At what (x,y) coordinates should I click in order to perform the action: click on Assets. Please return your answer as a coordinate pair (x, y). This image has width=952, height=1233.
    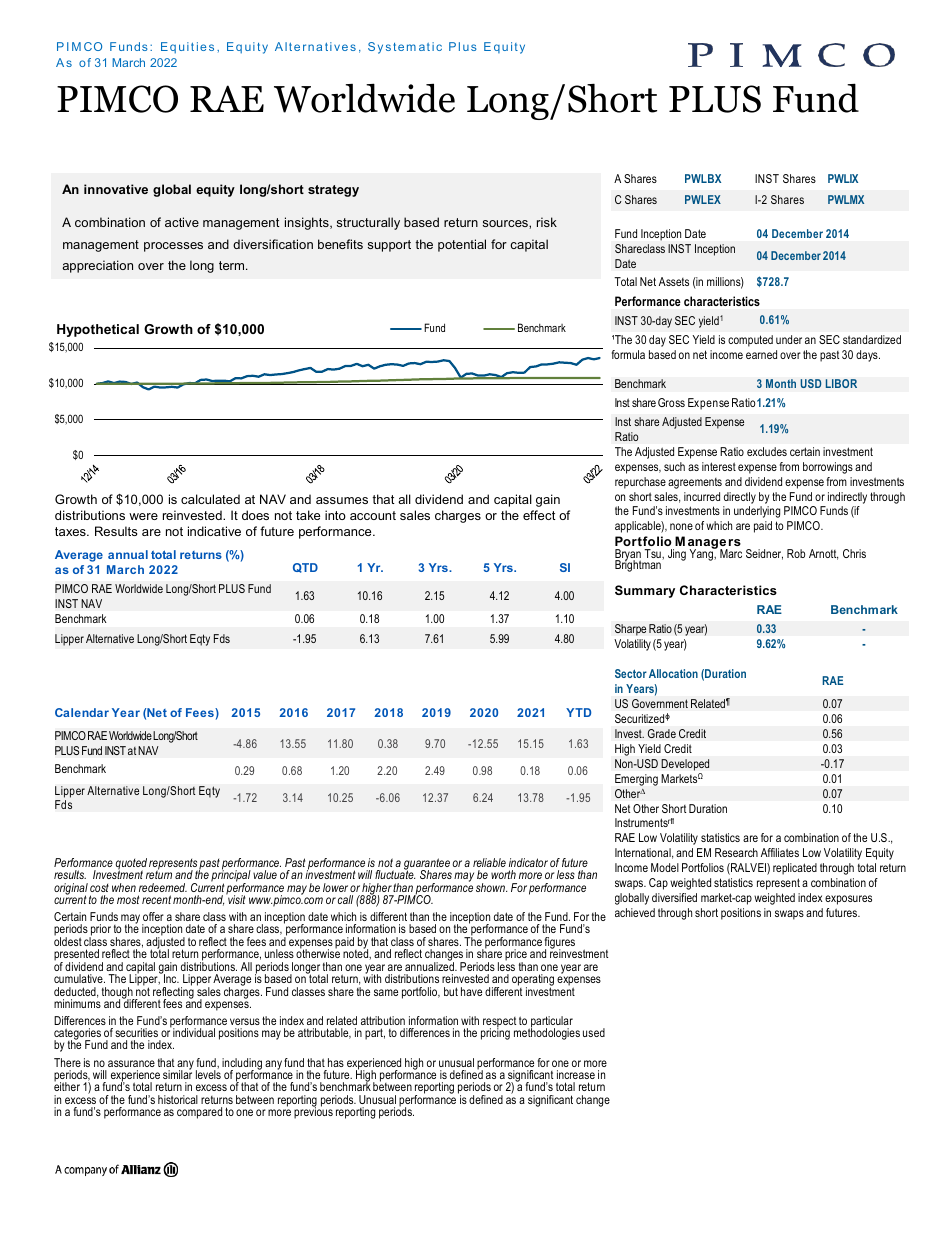
    Looking at the image, I should click on (674, 281).
